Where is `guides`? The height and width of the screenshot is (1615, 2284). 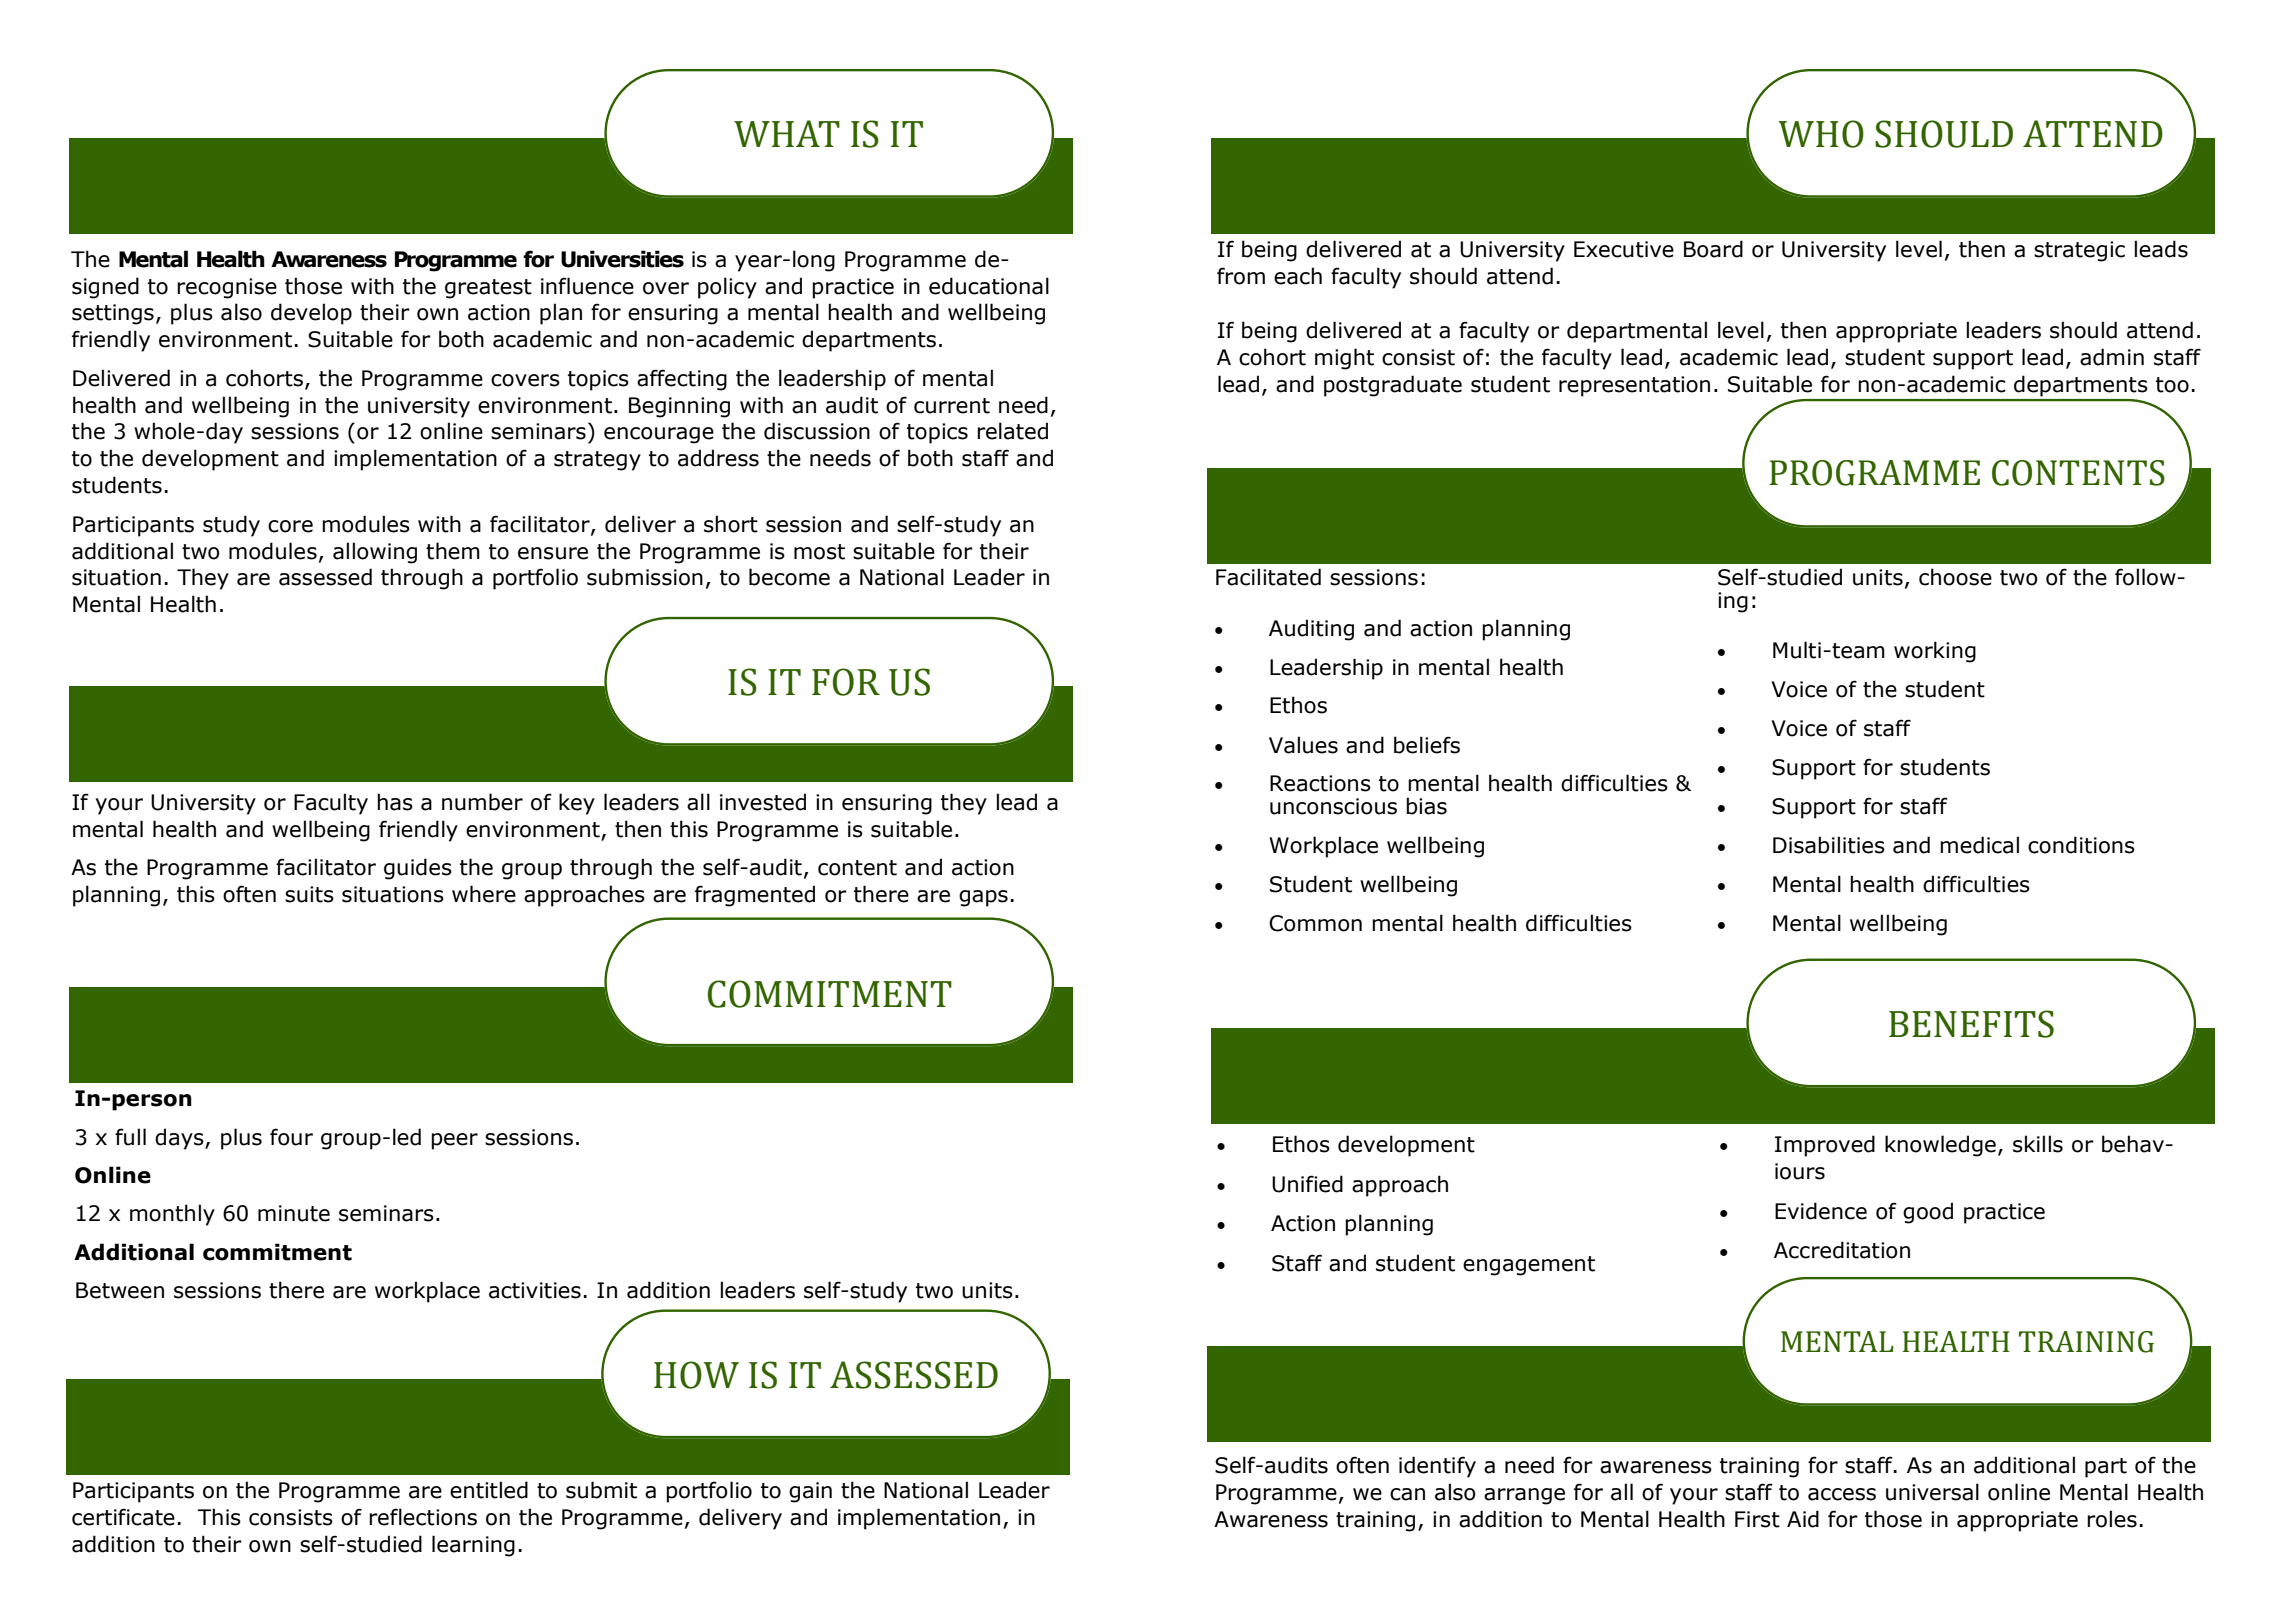
guides is located at coordinates (418, 869).
